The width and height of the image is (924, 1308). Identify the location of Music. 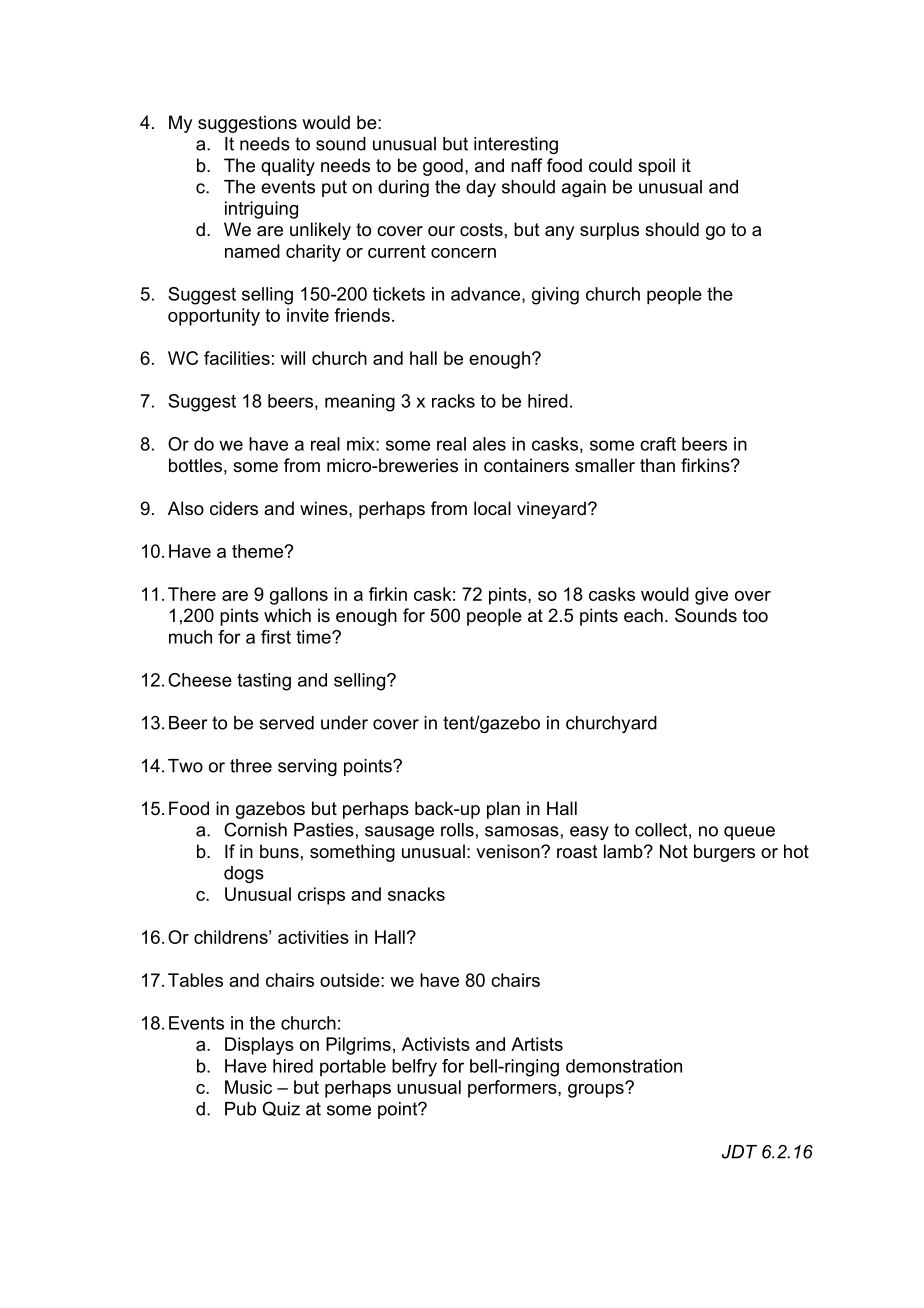
(248, 1087).
